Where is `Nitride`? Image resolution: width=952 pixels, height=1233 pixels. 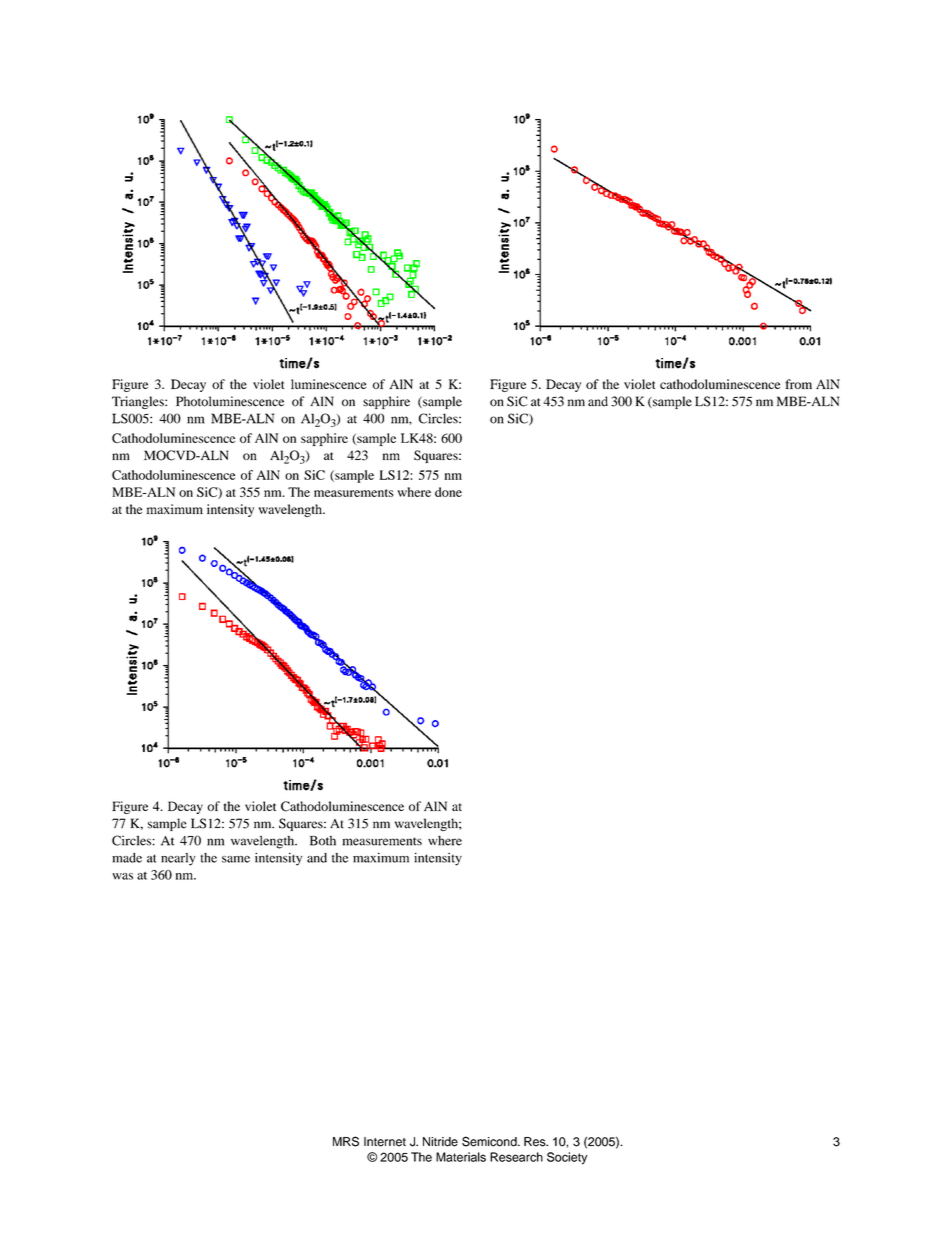
Nitride is located at coordinates (440, 1142).
